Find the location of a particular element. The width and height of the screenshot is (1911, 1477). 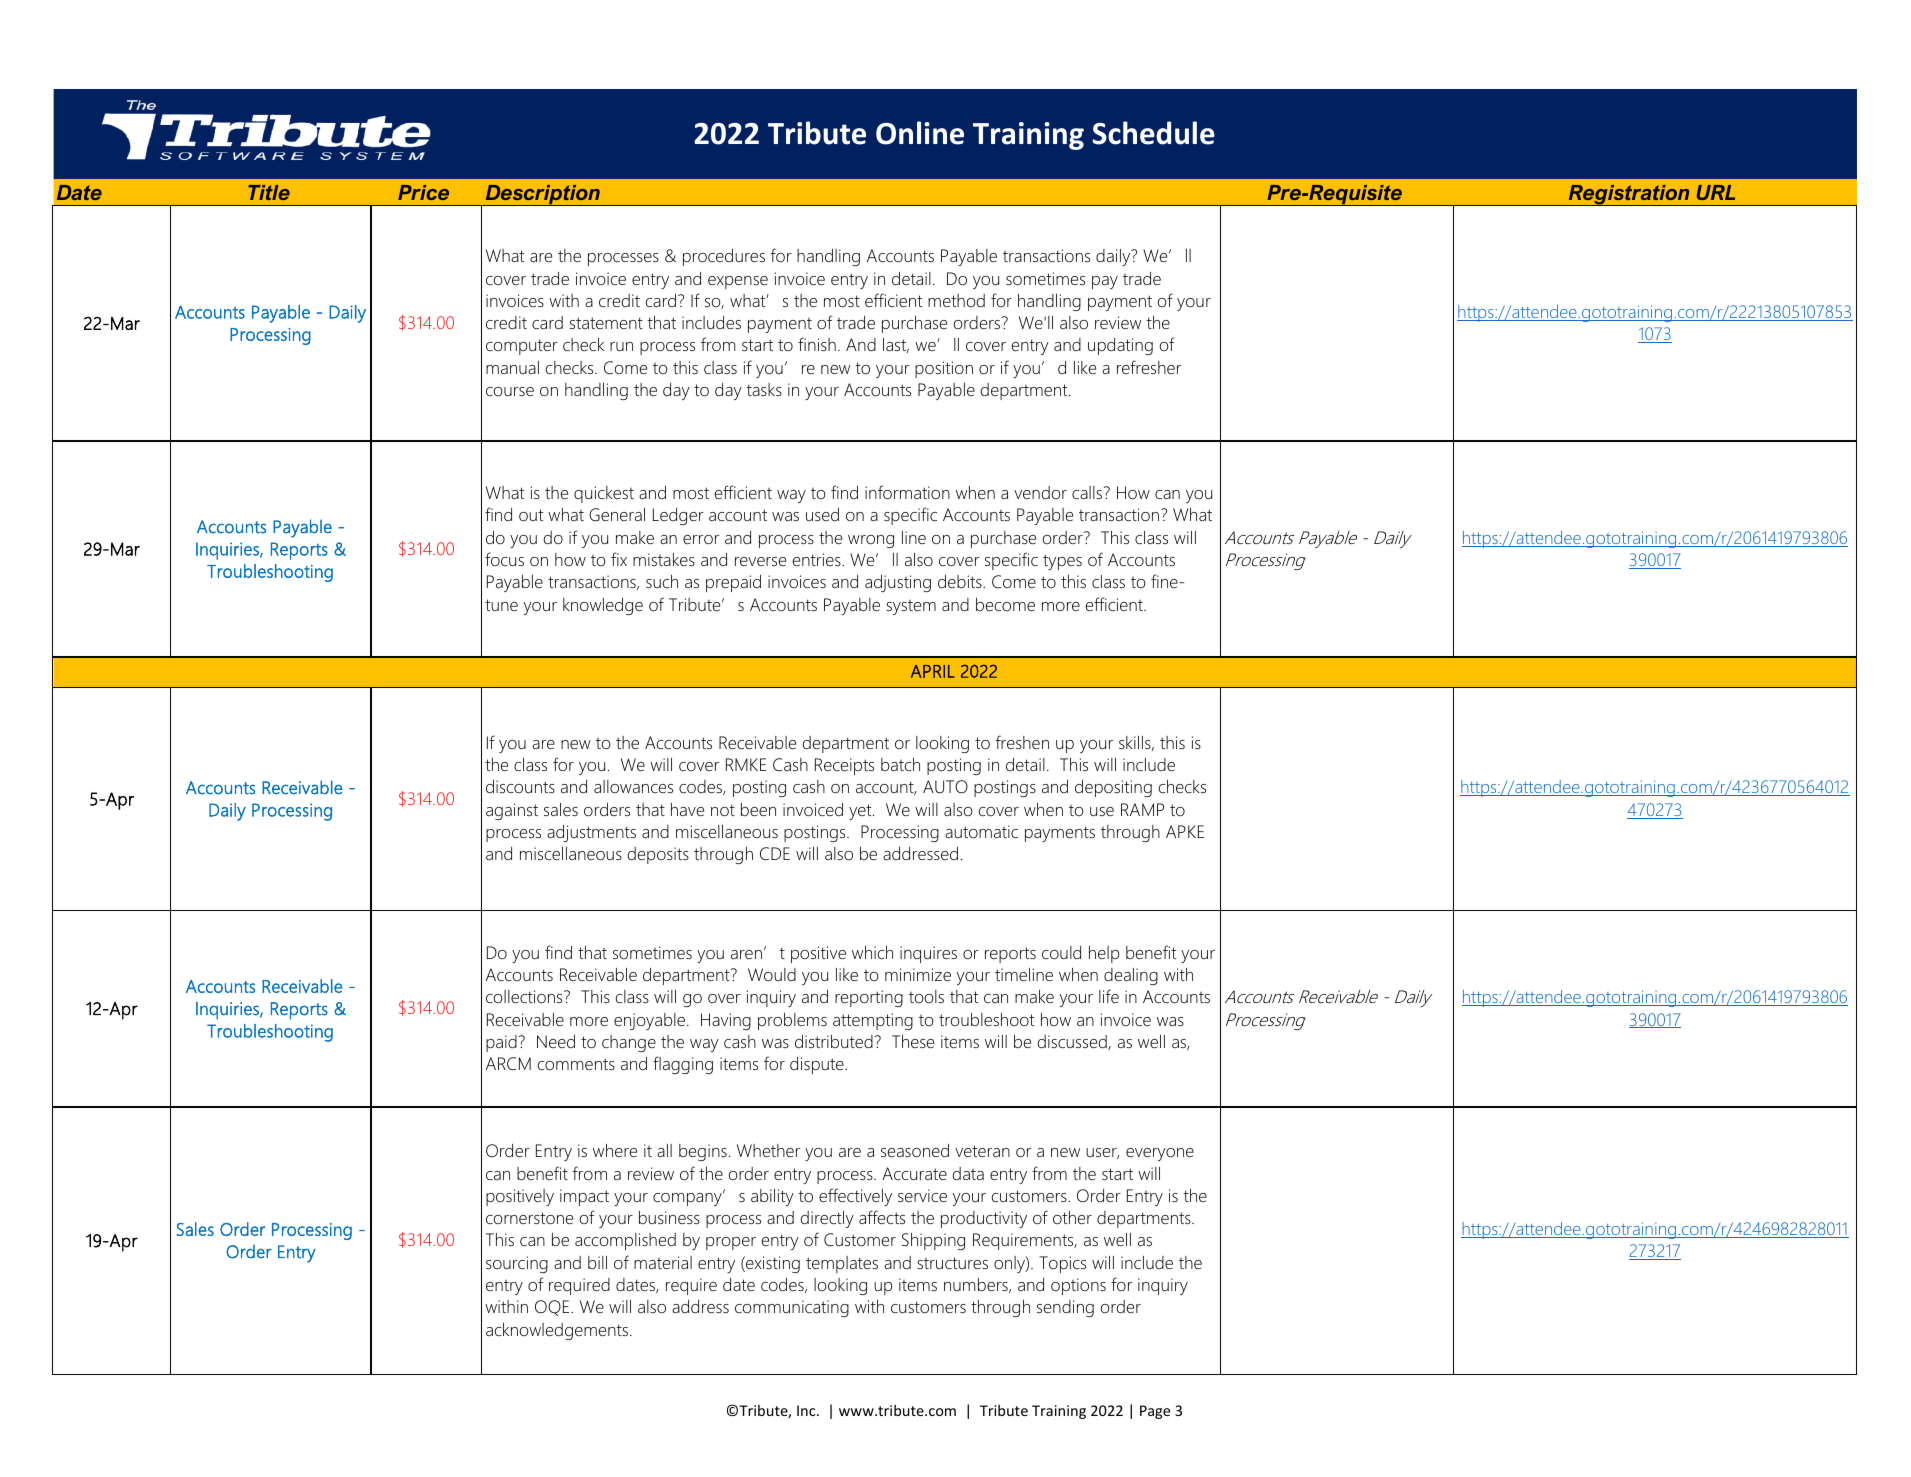

URL is located at coordinates (1716, 192).
